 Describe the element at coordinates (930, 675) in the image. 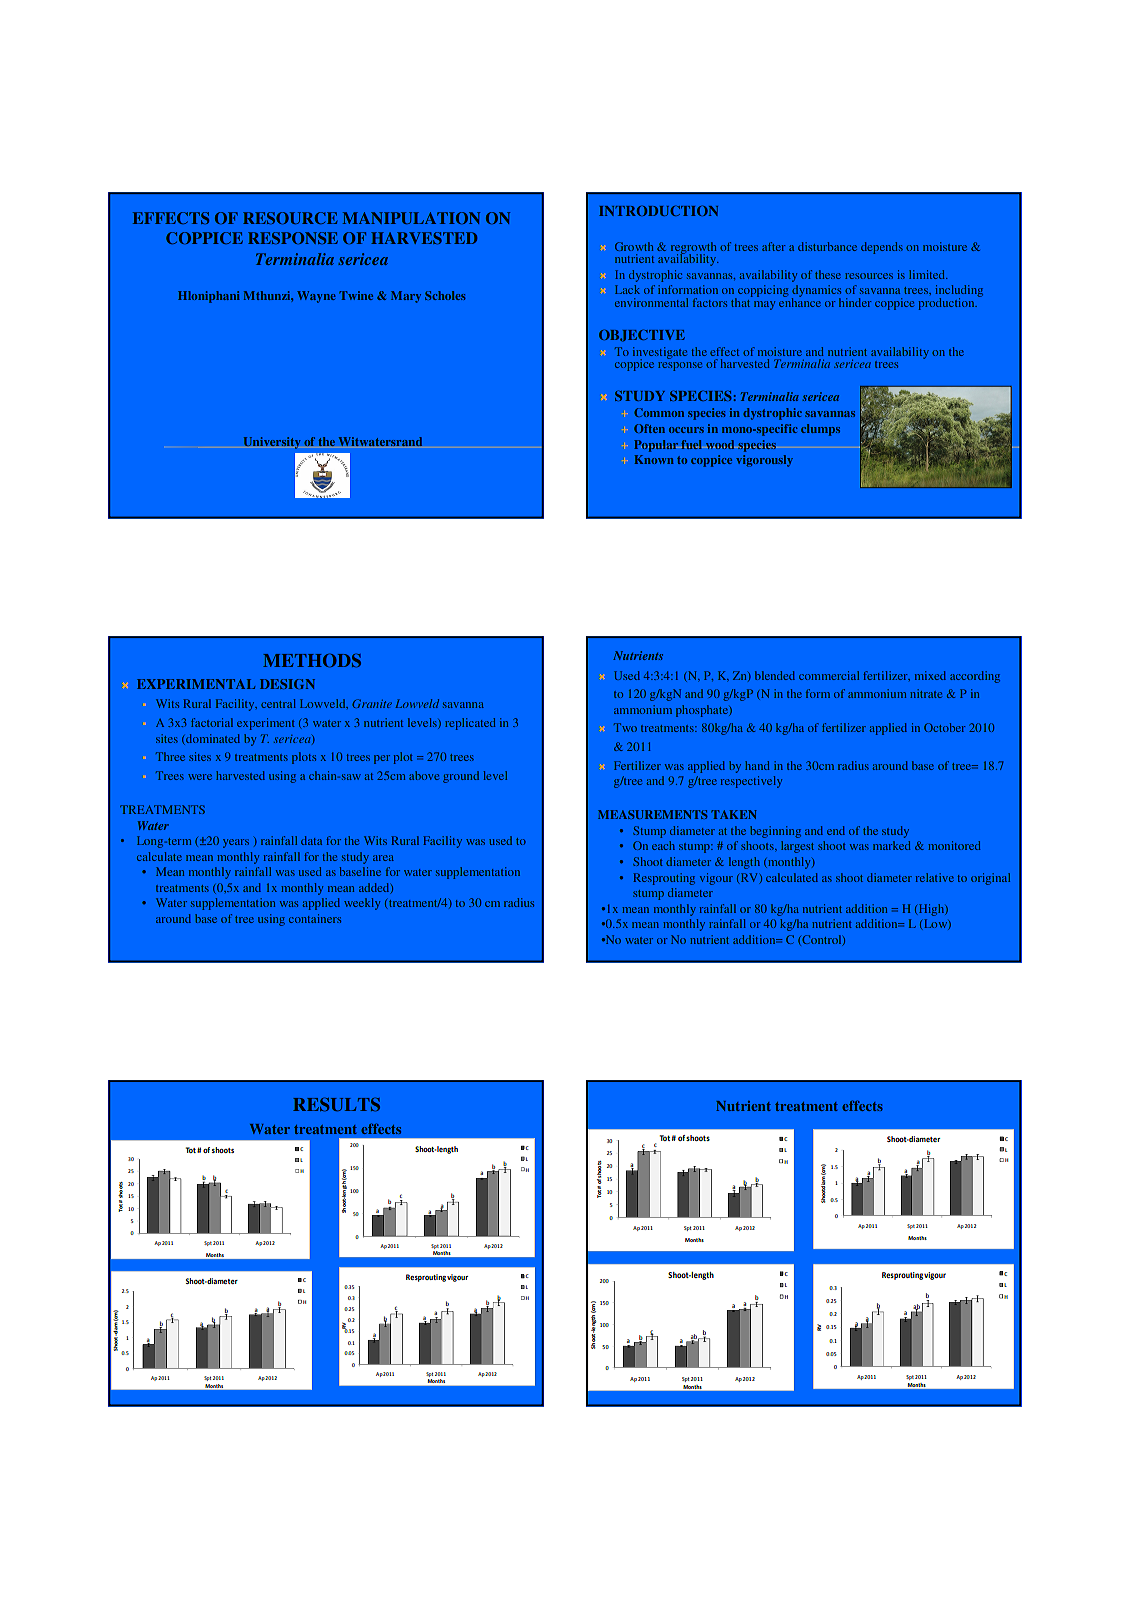

I see `mixed` at that location.
